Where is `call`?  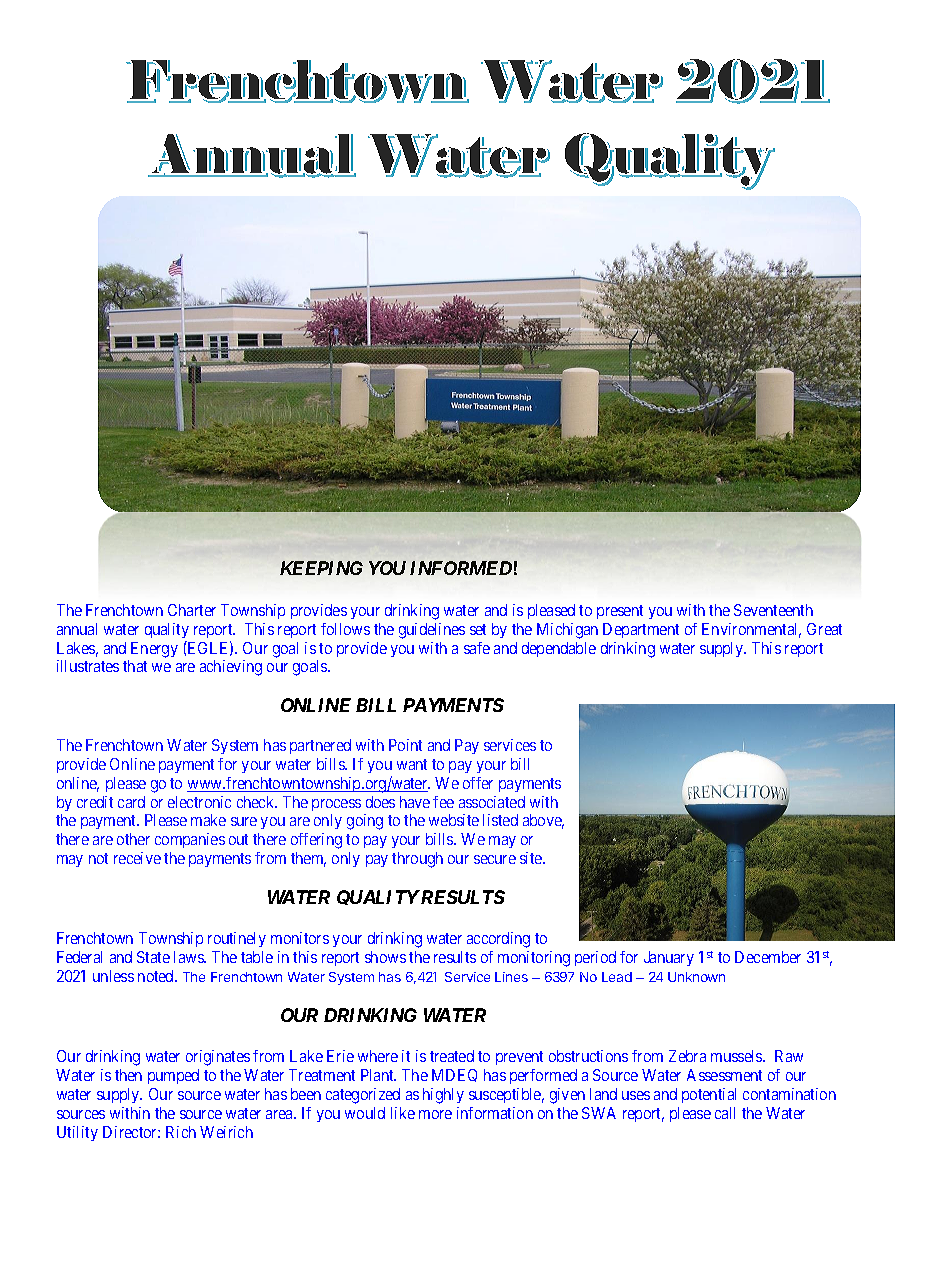 call is located at coordinates (725, 1113).
